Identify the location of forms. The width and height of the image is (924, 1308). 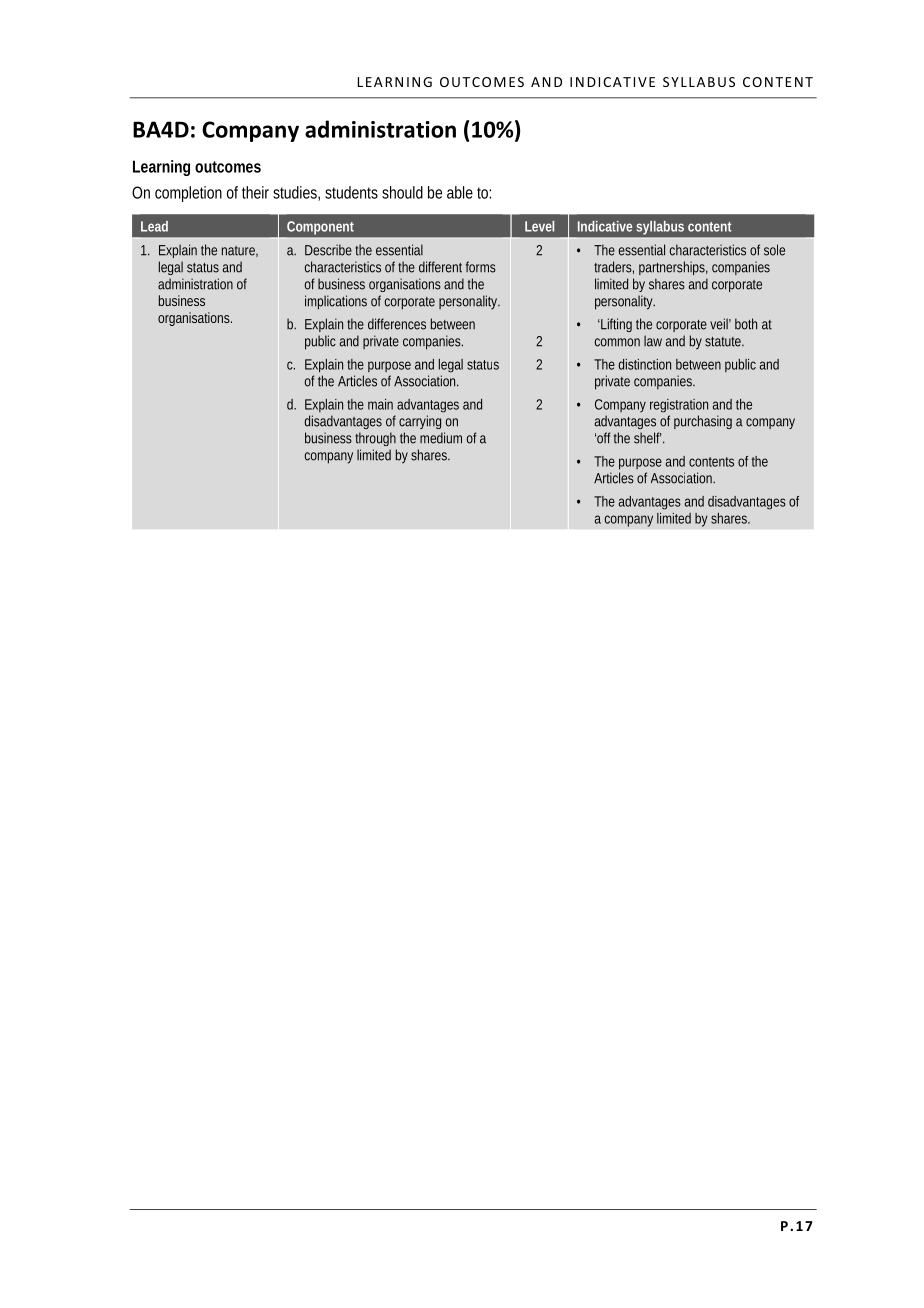
(481, 267).
